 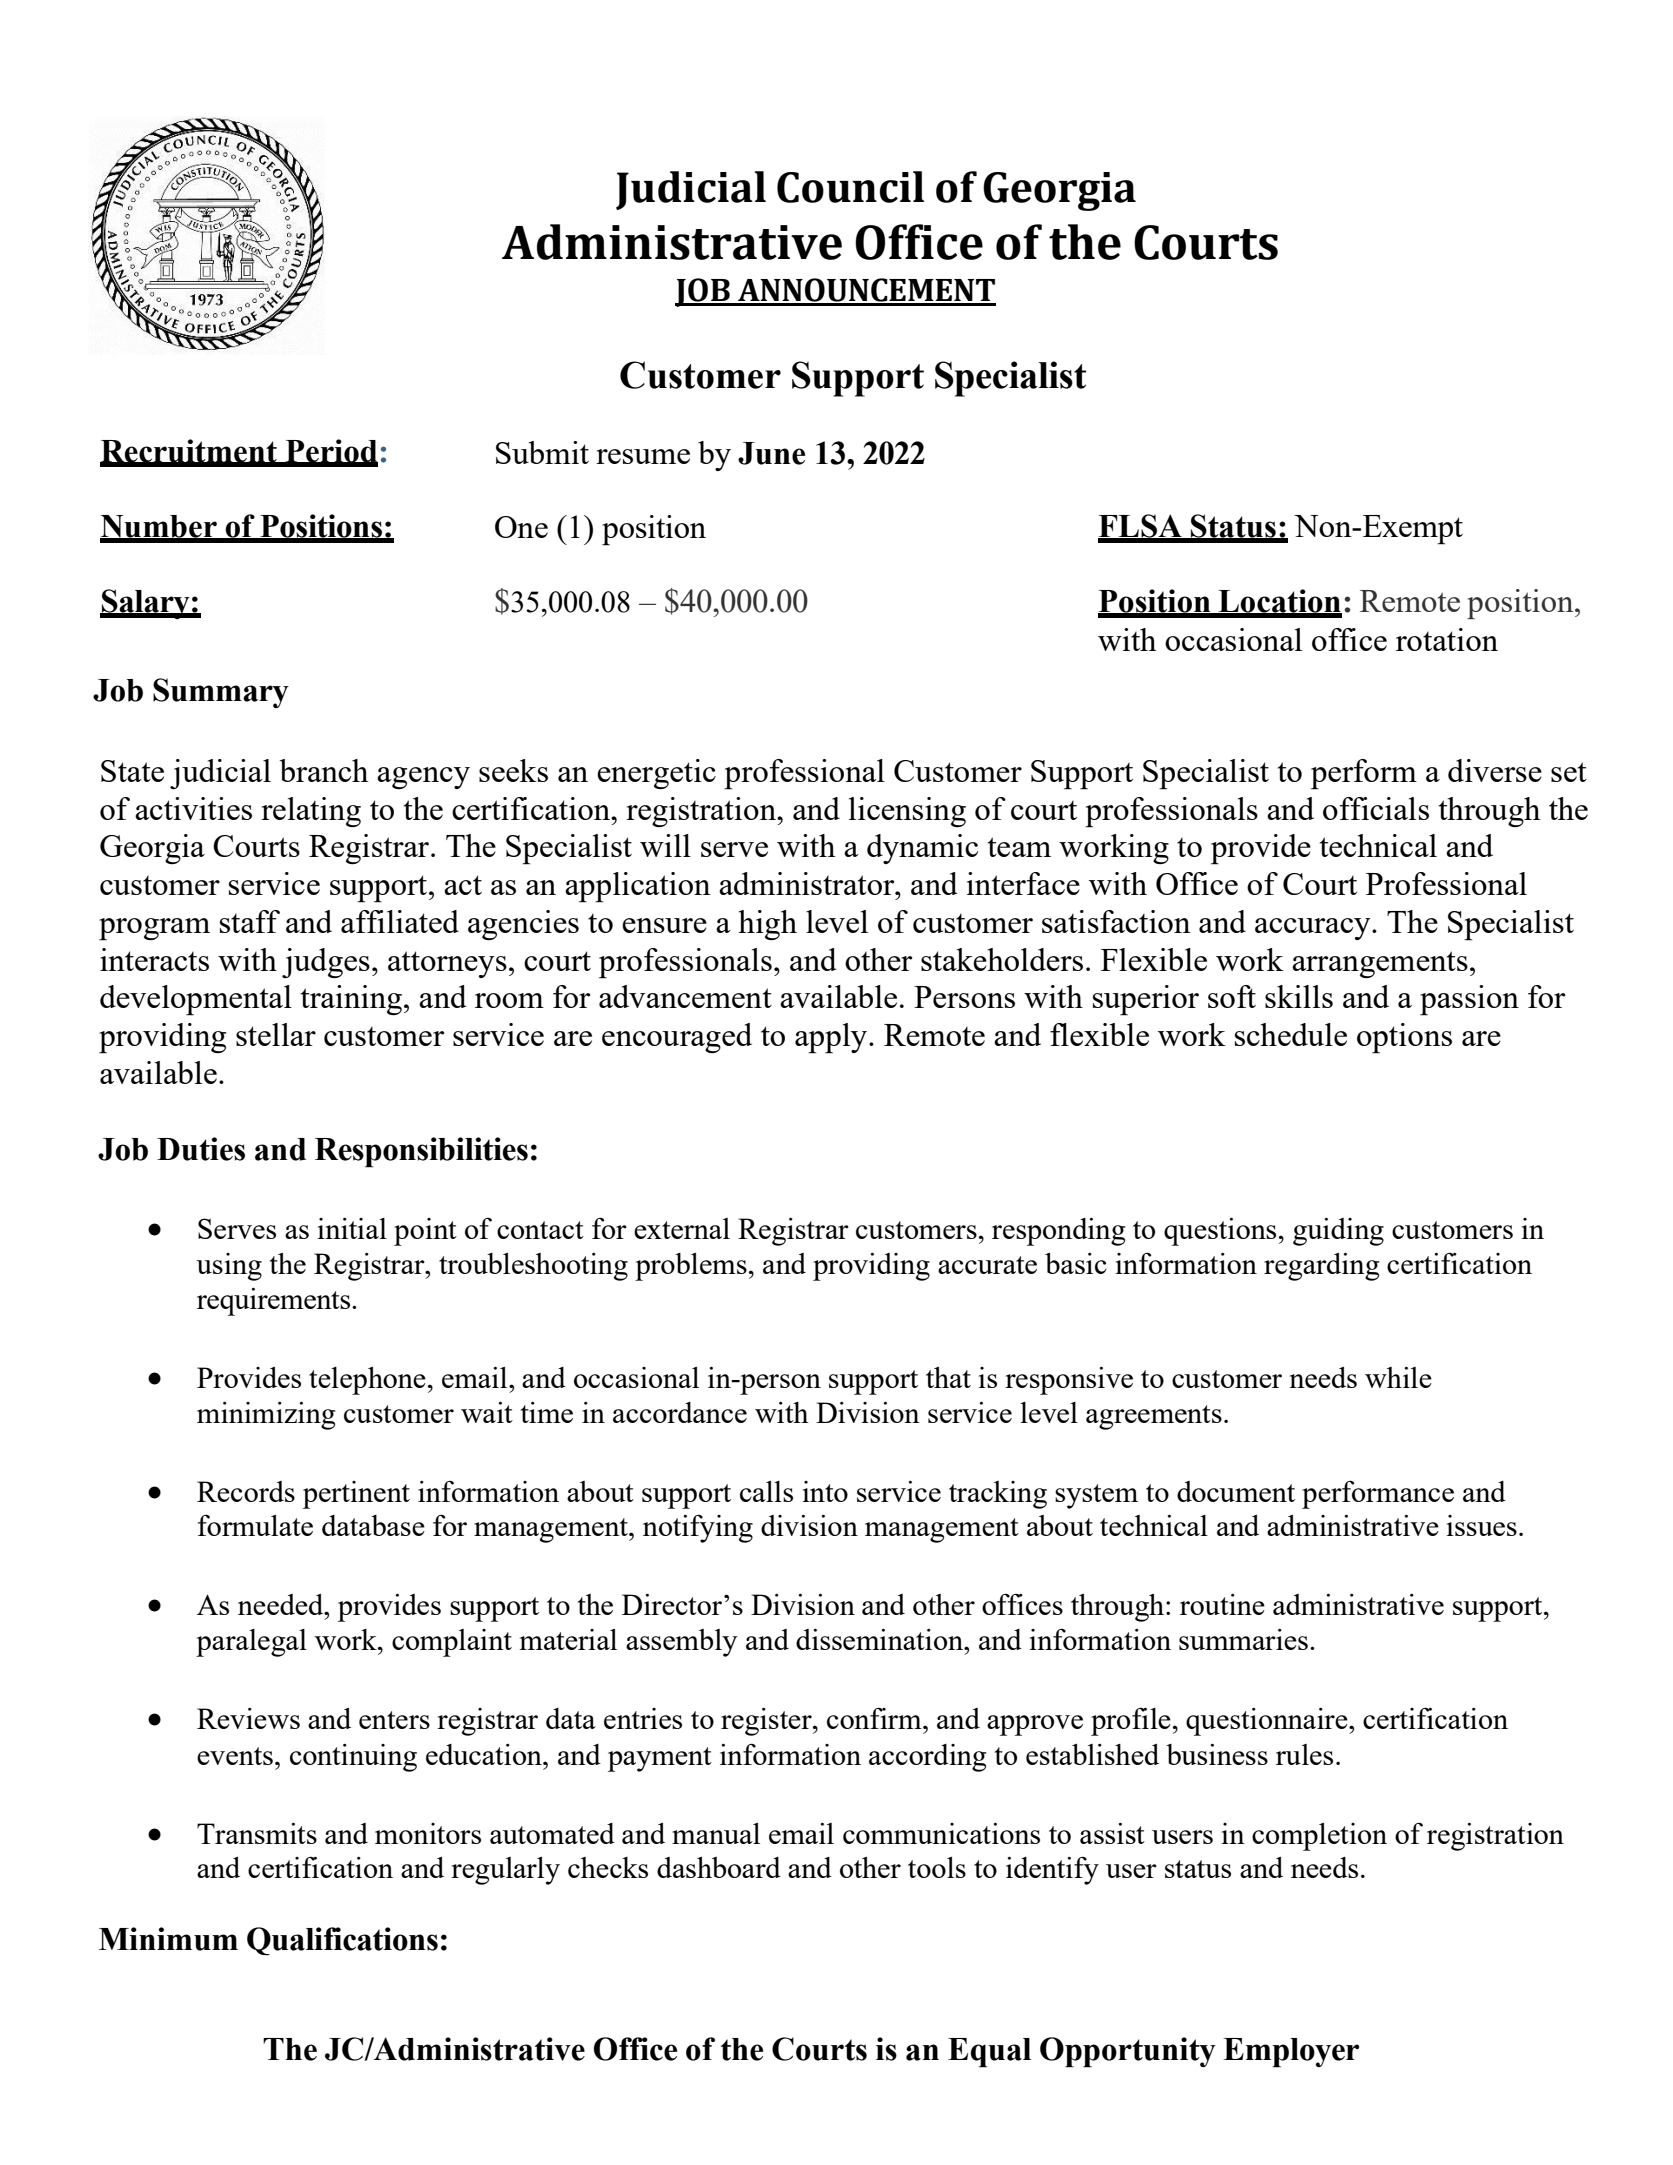 I want to click on into, so click(x=825, y=1491).
